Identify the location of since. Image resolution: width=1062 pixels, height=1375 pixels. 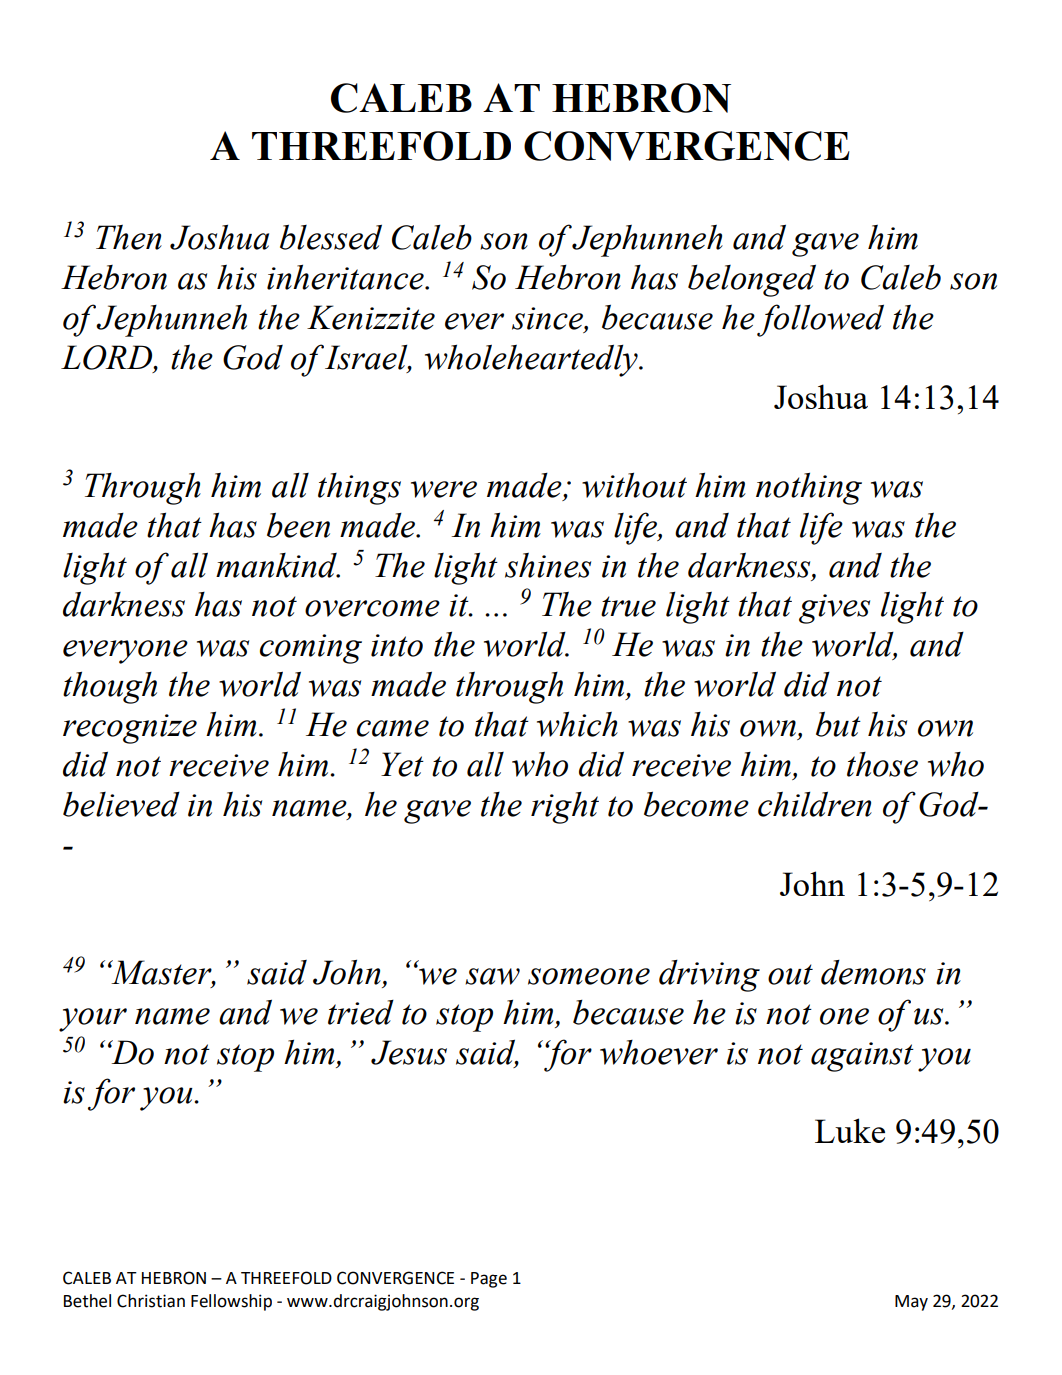
(548, 319).
